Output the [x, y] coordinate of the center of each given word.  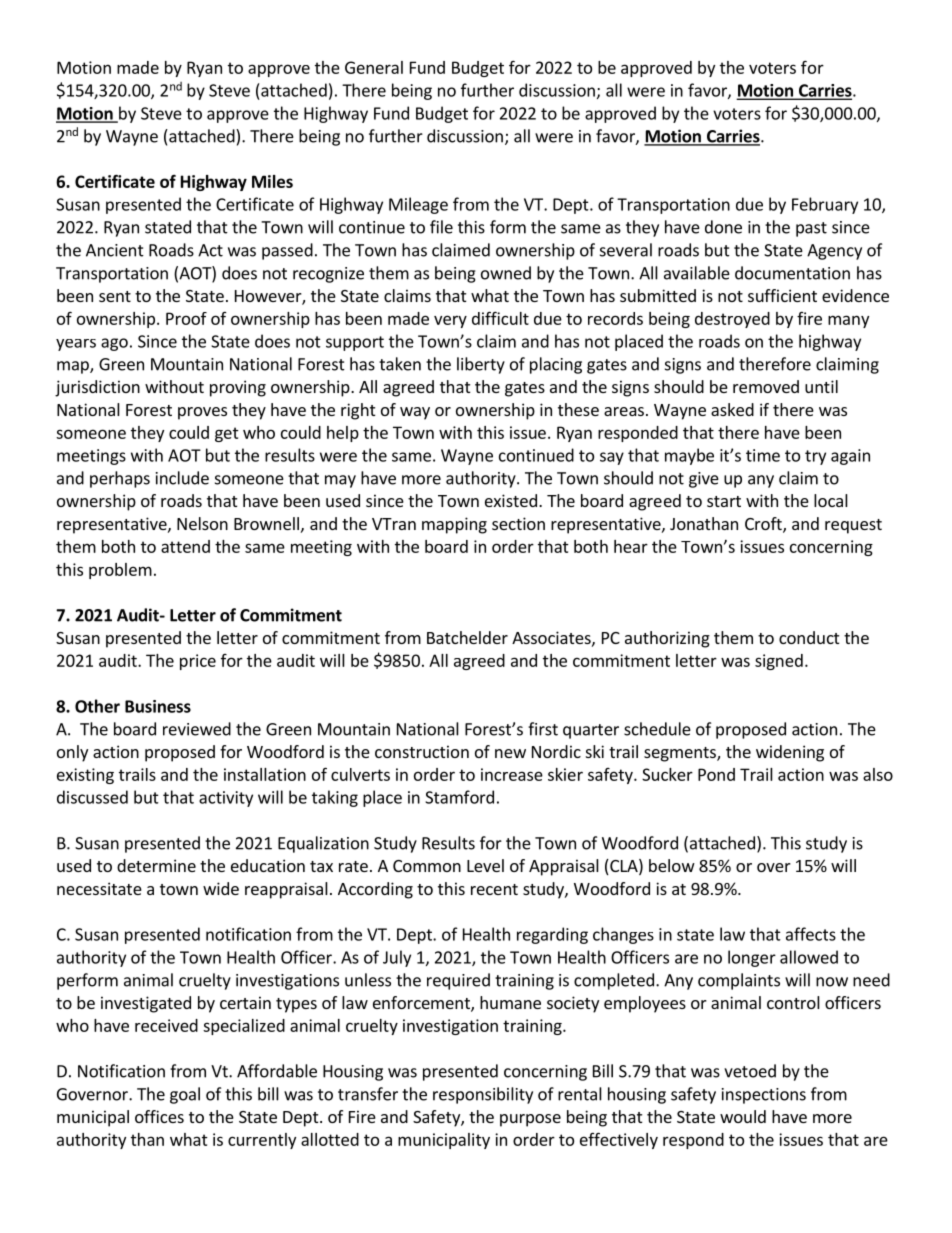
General [374, 67]
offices [159, 1116]
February [825, 205]
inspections [764, 1096]
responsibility [483, 1095]
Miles [272, 181]
